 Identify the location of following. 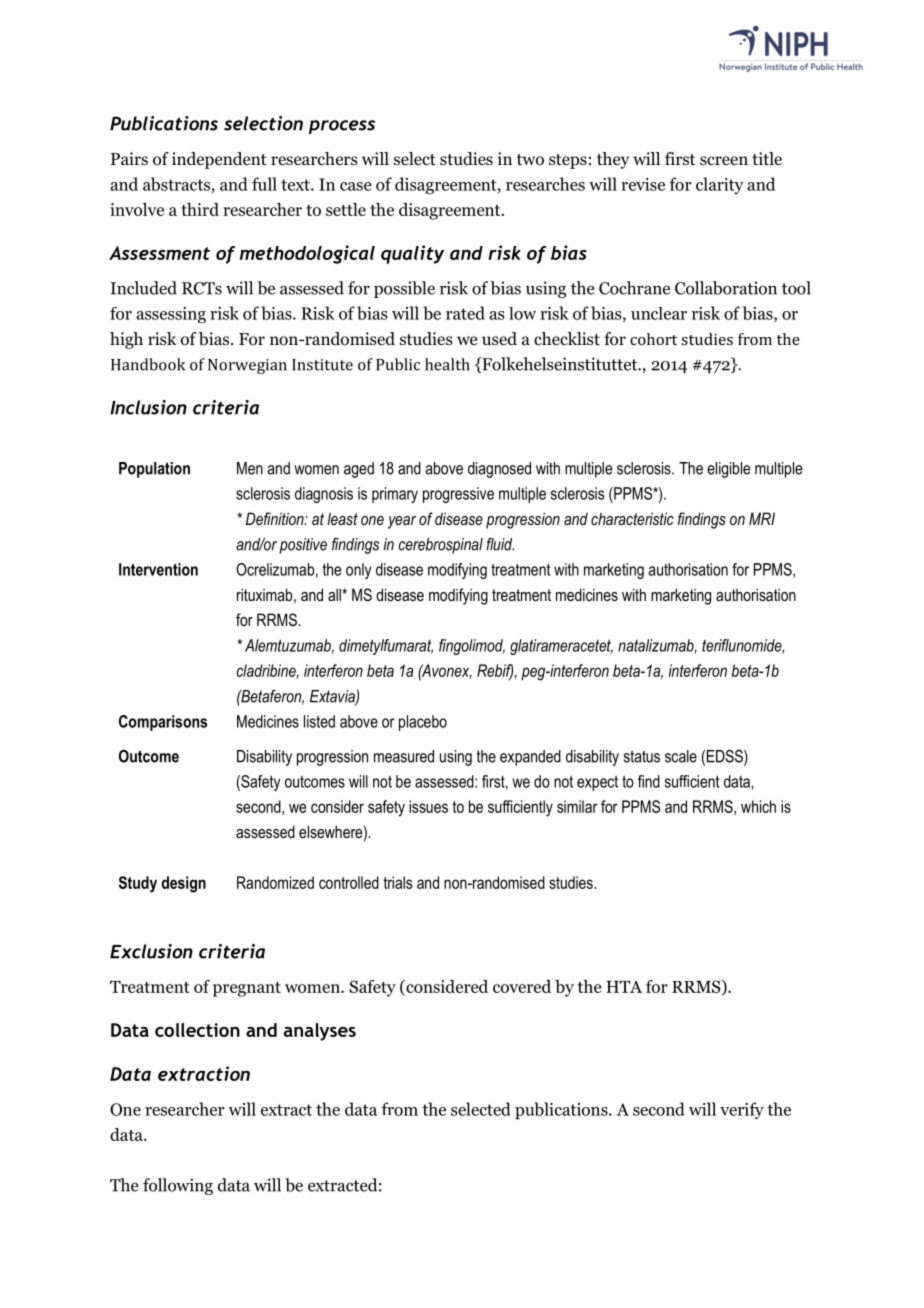
(178, 1186).
